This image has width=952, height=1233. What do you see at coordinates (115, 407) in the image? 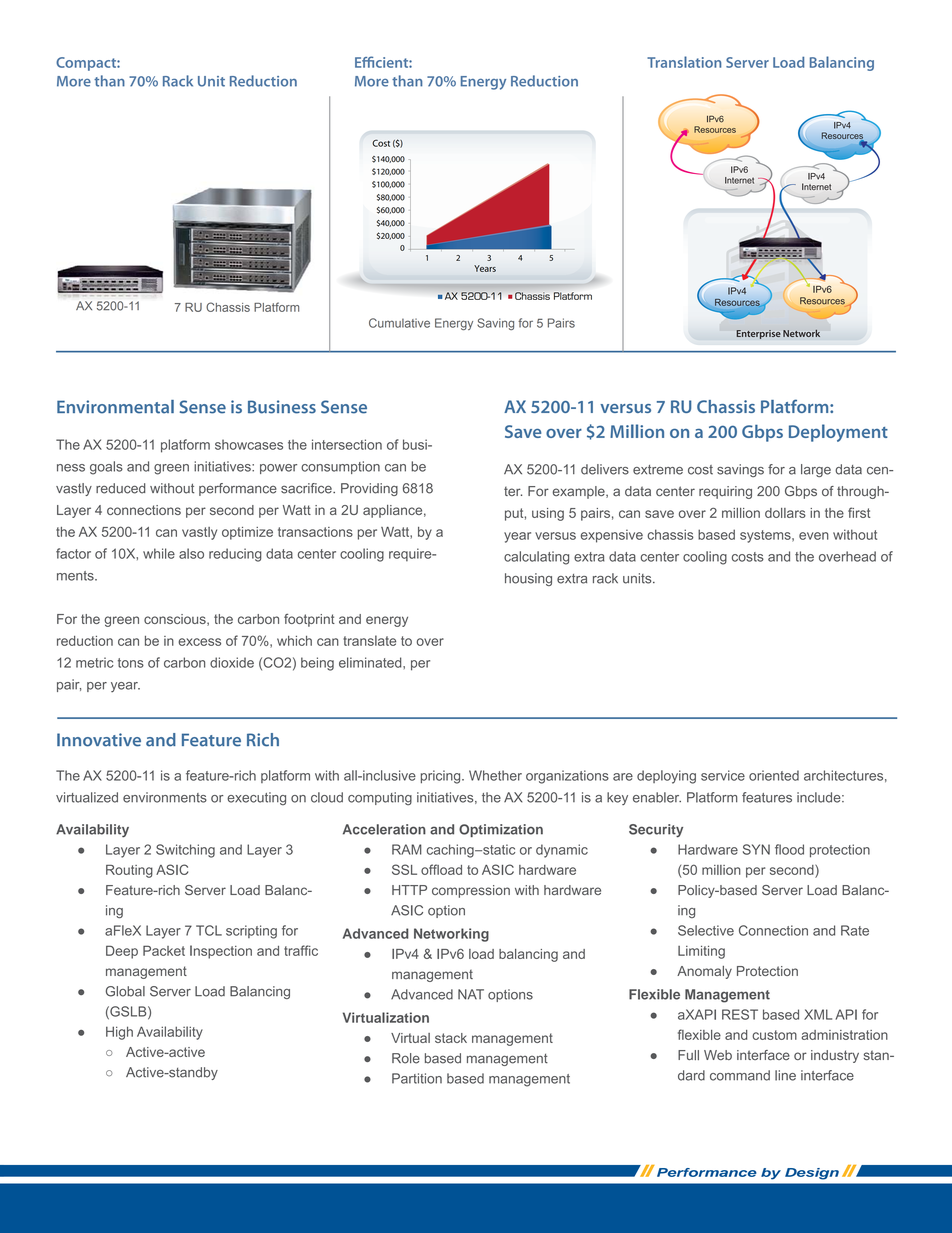
I see `Environmental` at bounding box center [115, 407].
